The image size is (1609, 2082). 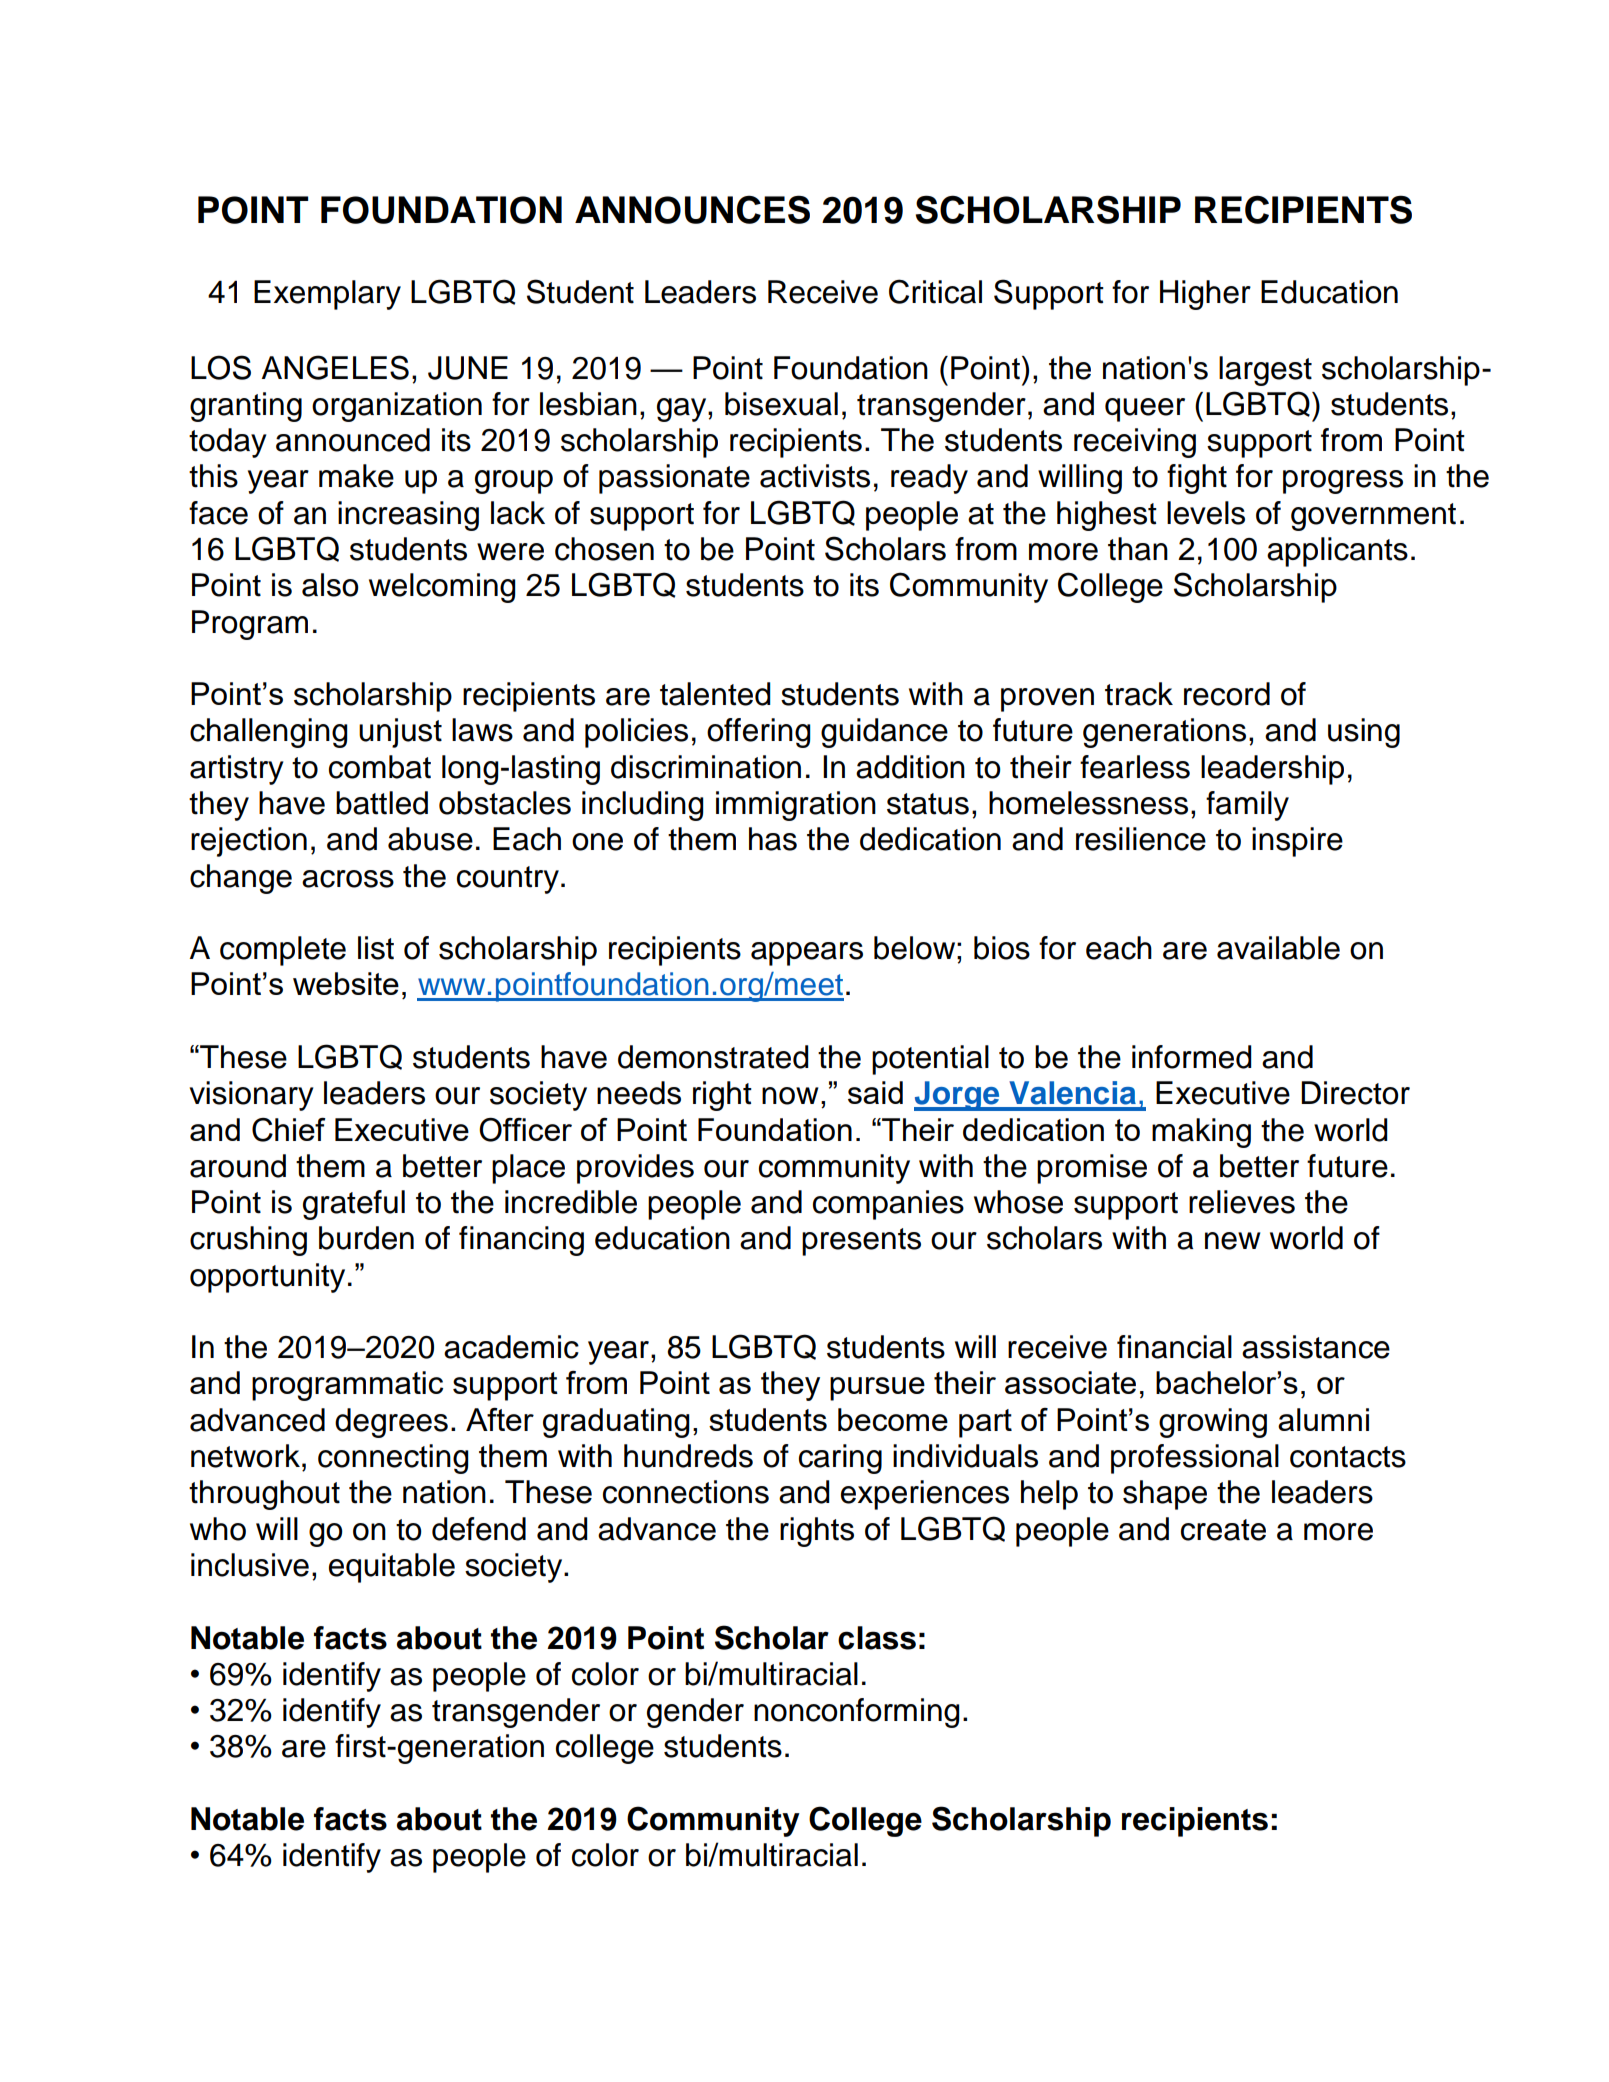 What do you see at coordinates (807, 954) in the page?
I see `appears` at bounding box center [807, 954].
